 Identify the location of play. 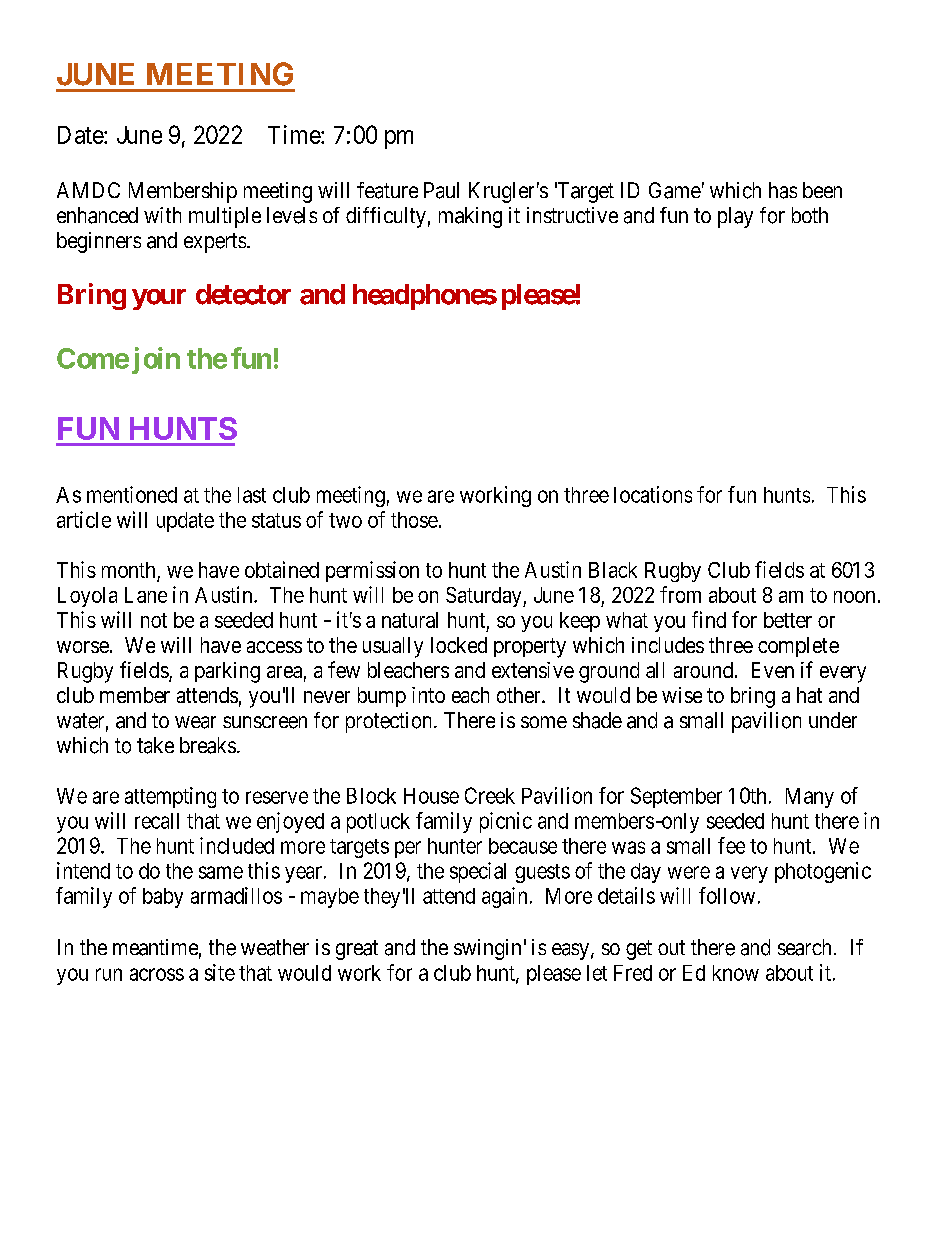
(735, 217).
